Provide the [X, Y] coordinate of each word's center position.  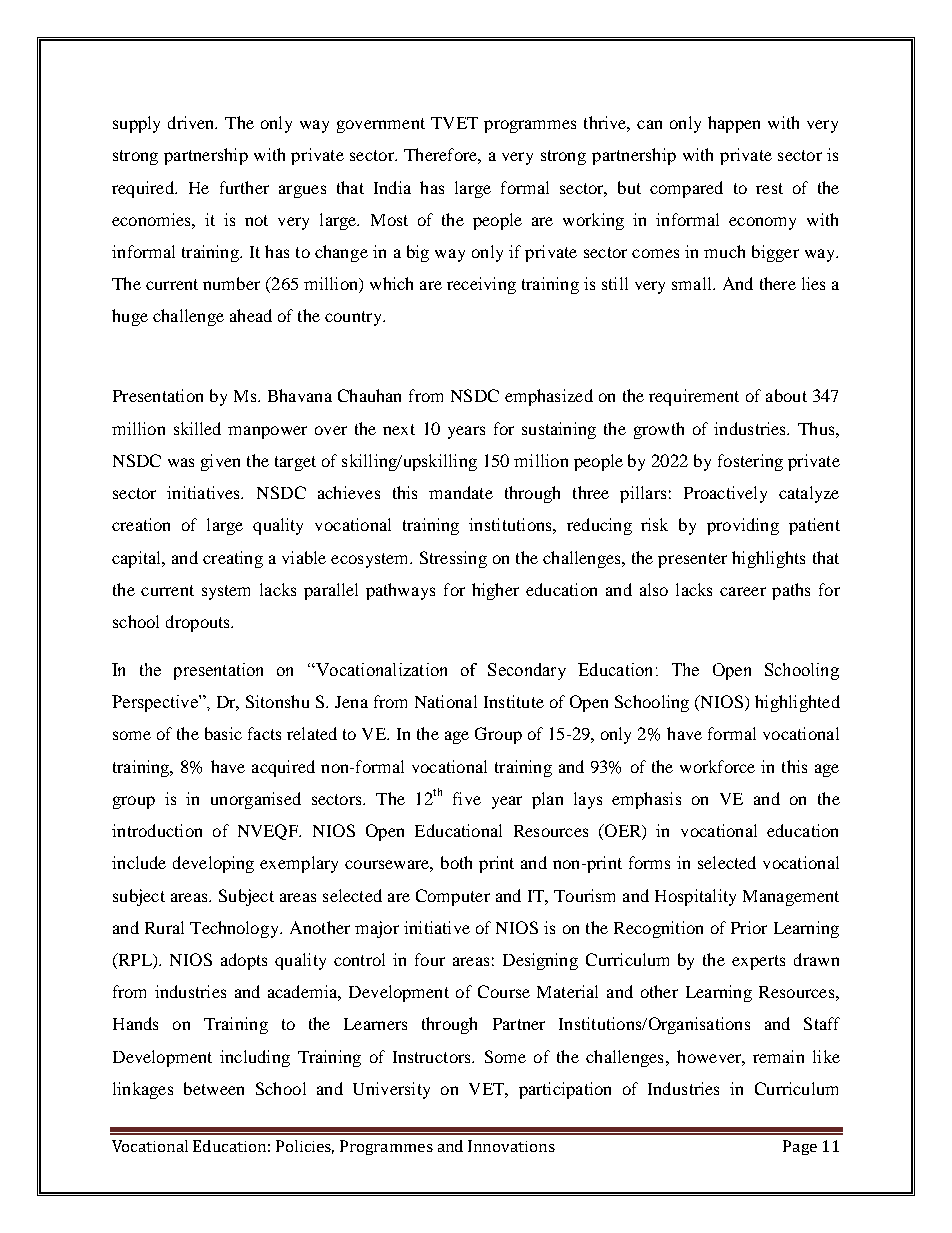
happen [734, 124]
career [743, 591]
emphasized [549, 397]
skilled [197, 428]
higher [495, 591]
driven [192, 122]
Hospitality [695, 897]
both [456, 862]
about [786, 395]
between [214, 1088]
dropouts [199, 623]
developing [213, 864]
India [392, 187]
